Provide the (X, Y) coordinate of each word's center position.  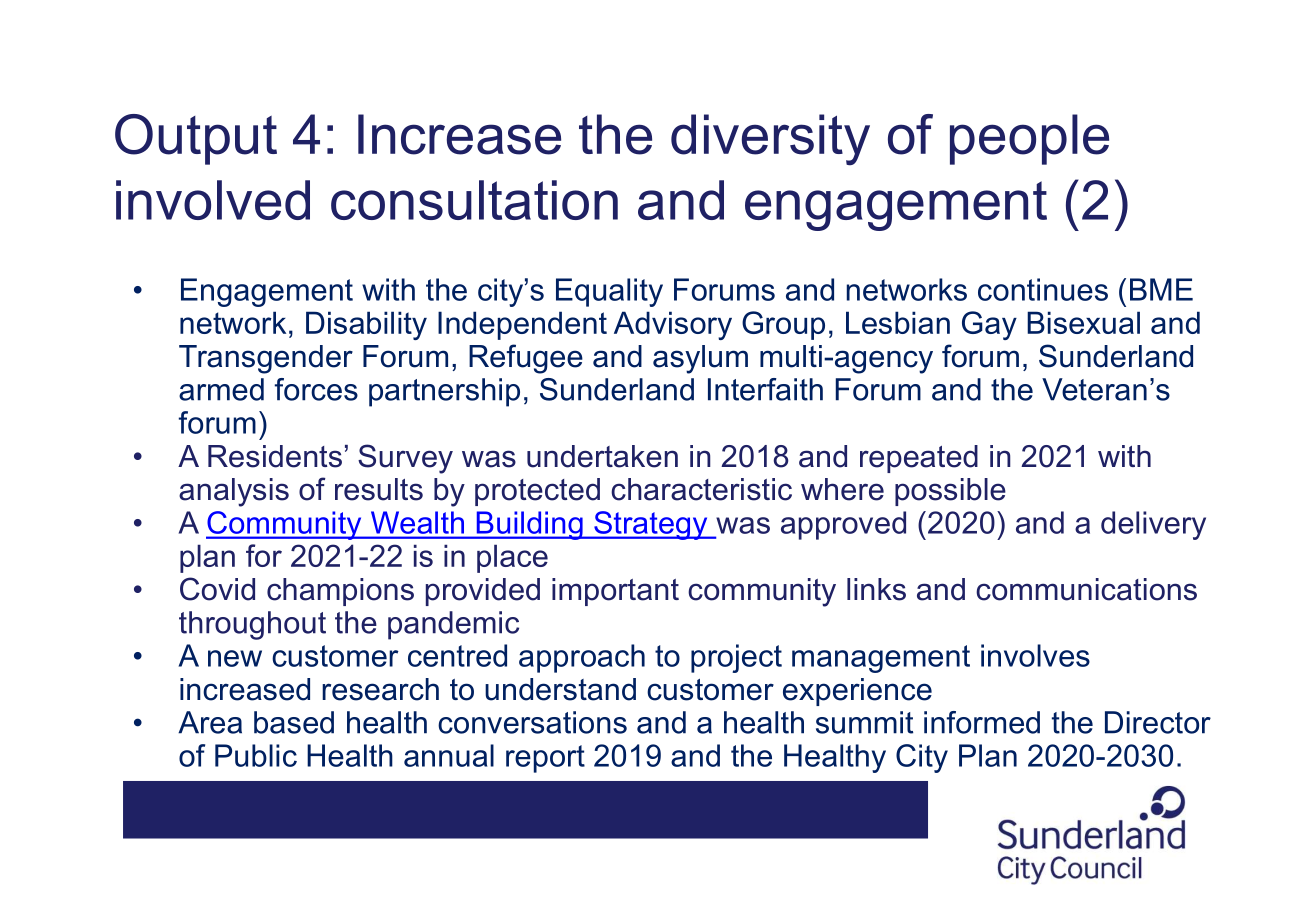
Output (196, 139)
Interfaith (765, 389)
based (294, 722)
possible (950, 492)
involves (1035, 655)
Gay (989, 325)
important (615, 592)
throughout (252, 625)
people (1029, 139)
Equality (609, 292)
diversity (770, 140)
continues (1043, 289)
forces (316, 389)
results (379, 489)
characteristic (701, 489)
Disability (366, 325)
